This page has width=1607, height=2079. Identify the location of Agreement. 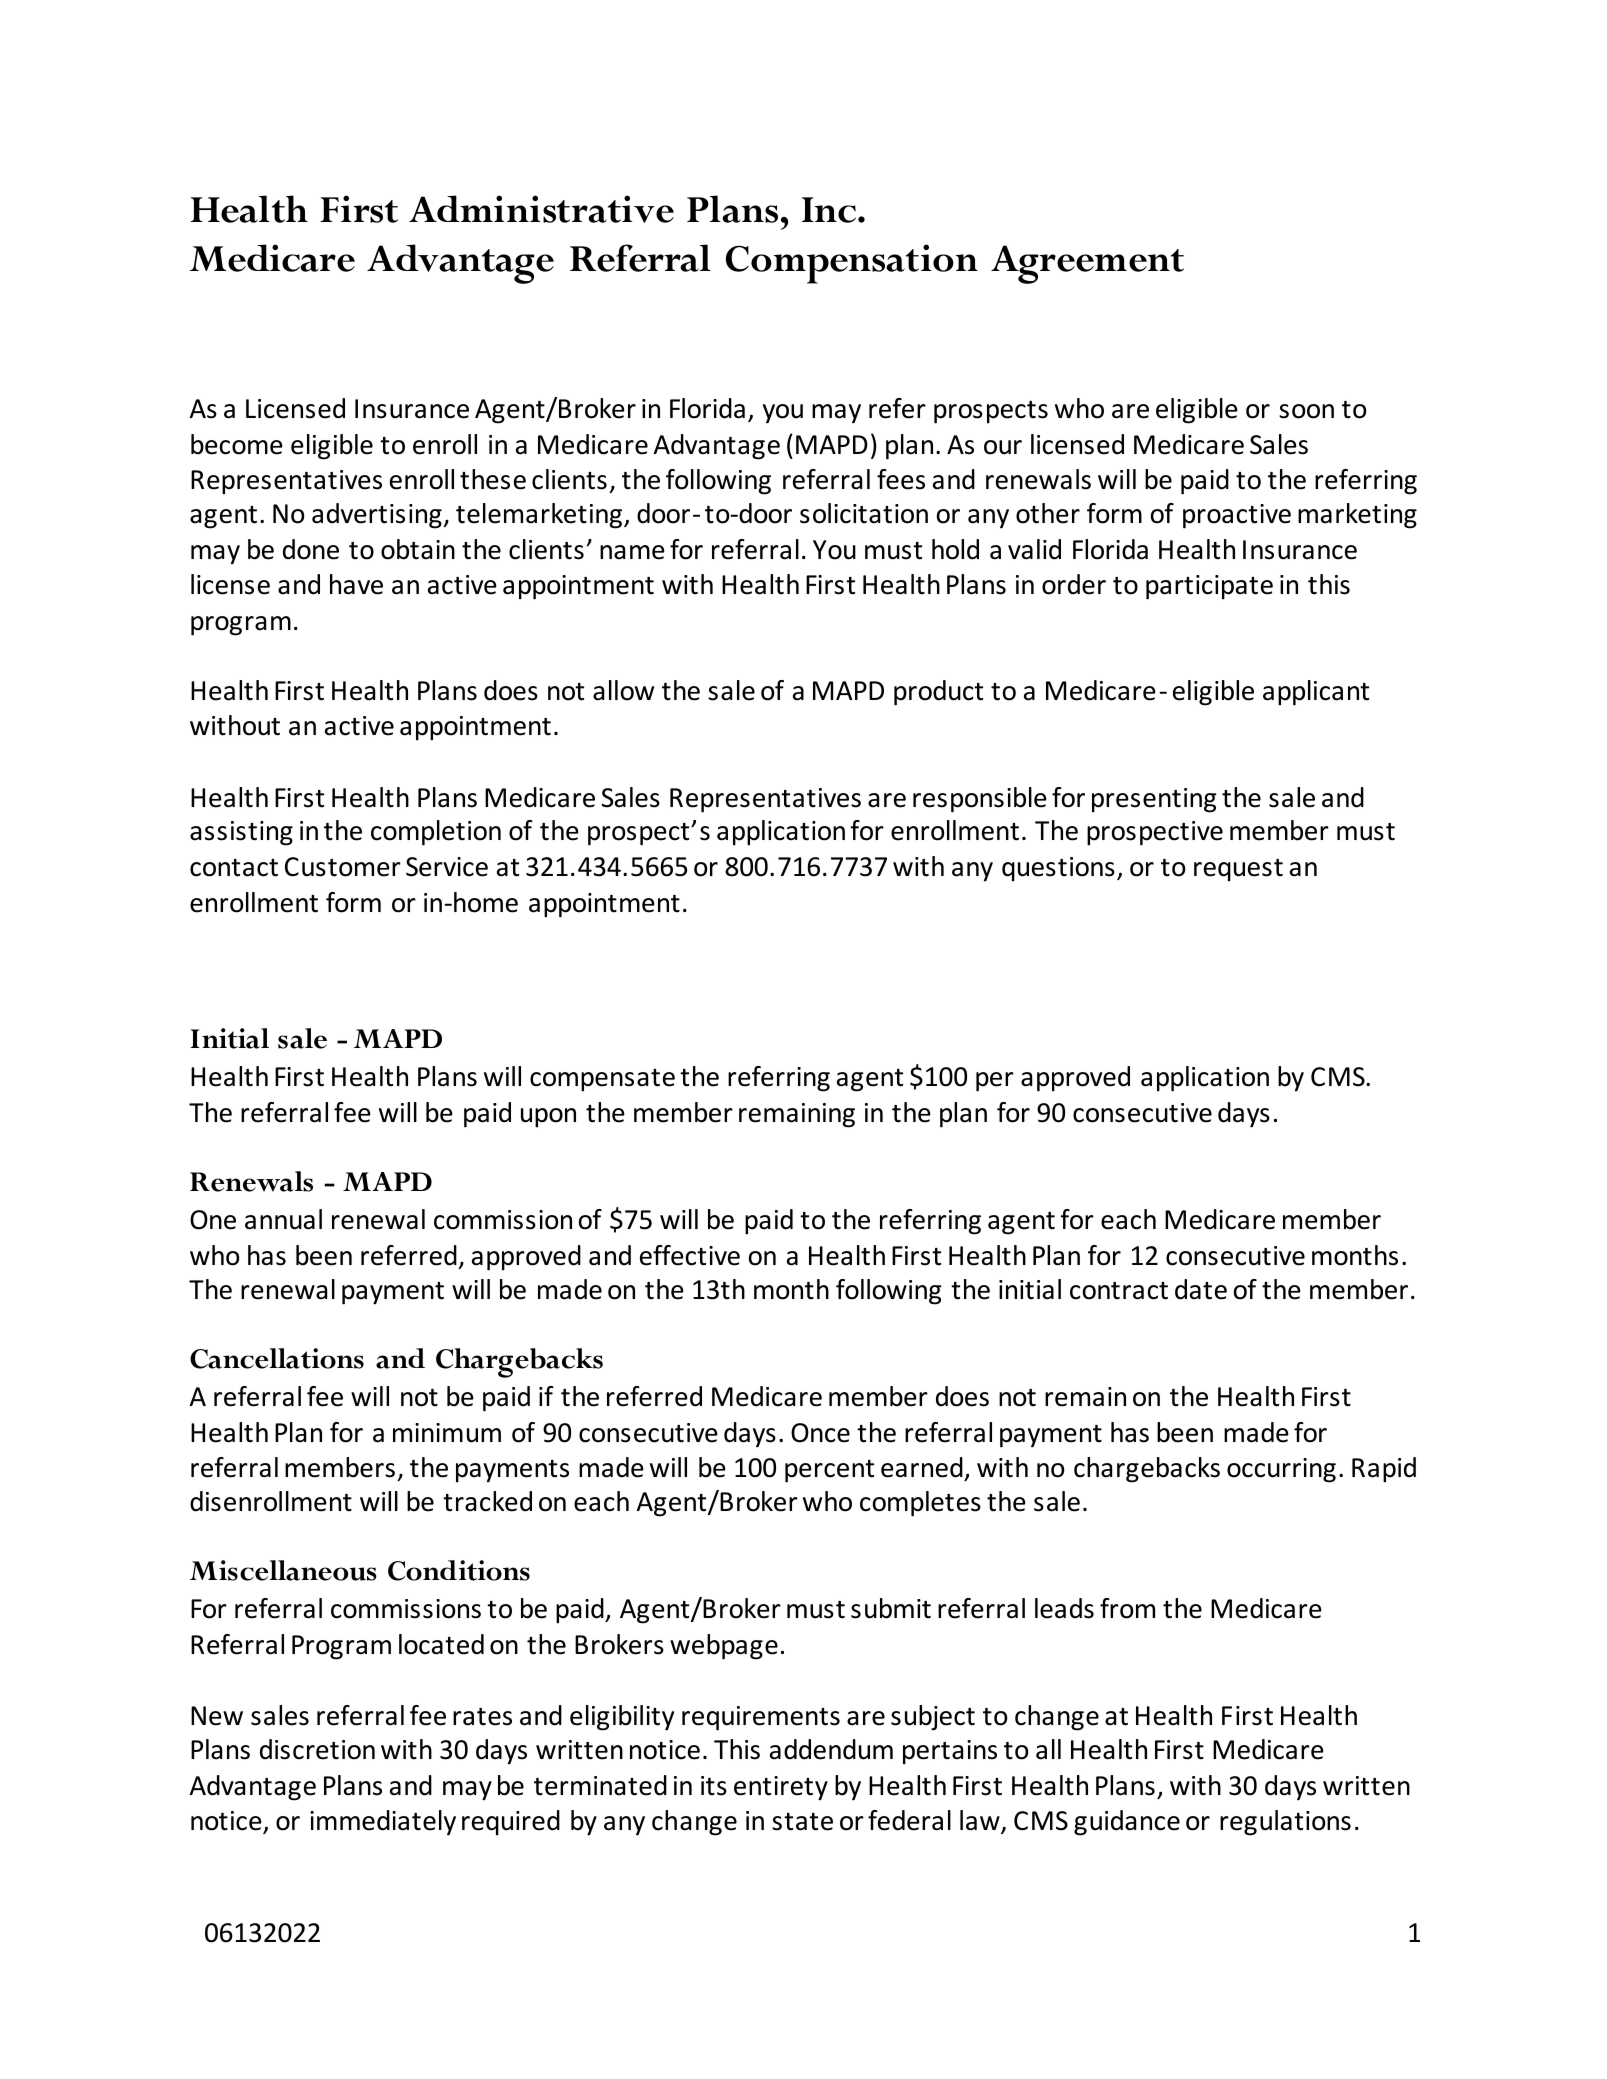
(1087, 264).
